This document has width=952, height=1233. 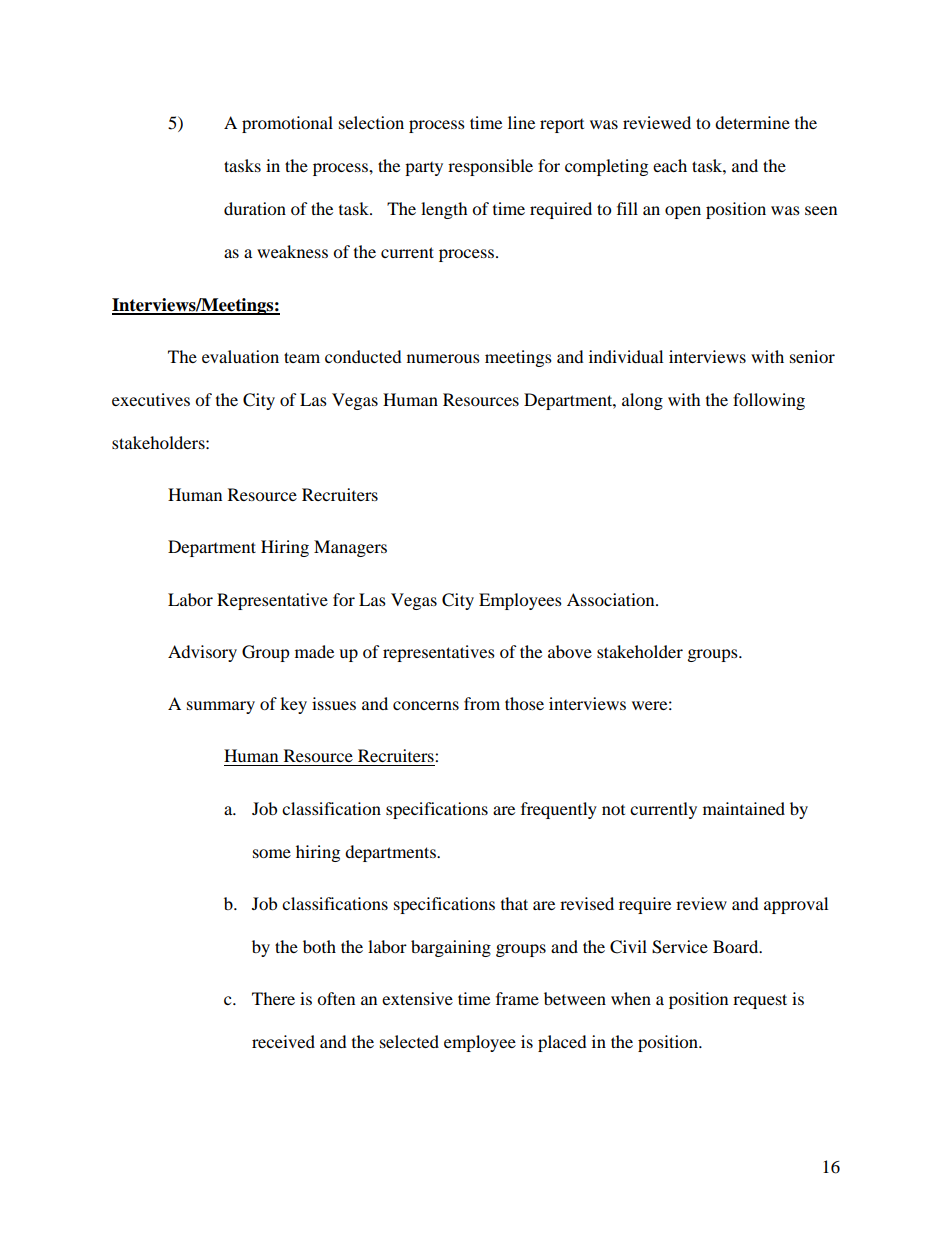 I want to click on frame, so click(x=517, y=998).
